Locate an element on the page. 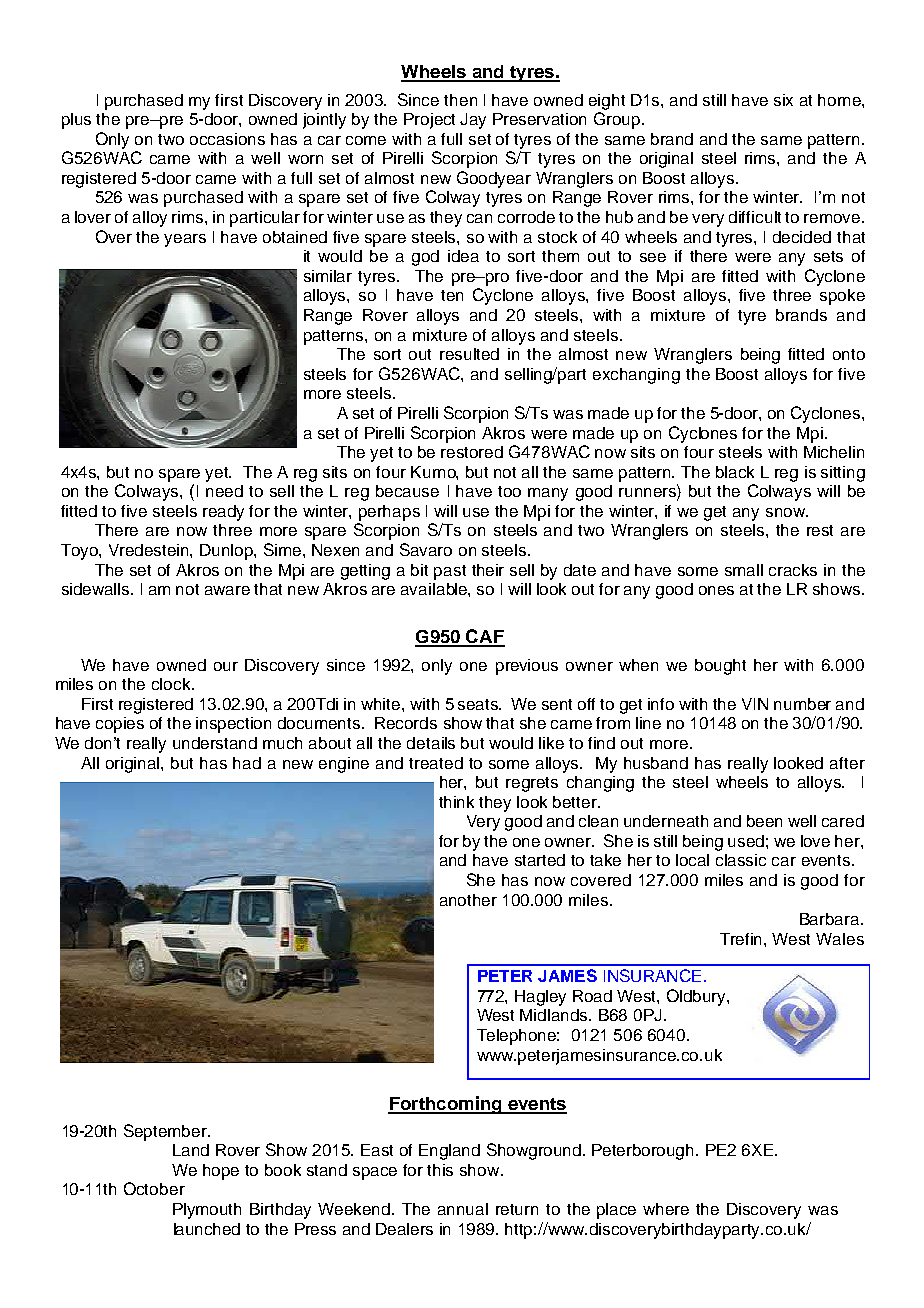 This document has width=924, height=1308. CAF is located at coordinates (484, 637).
